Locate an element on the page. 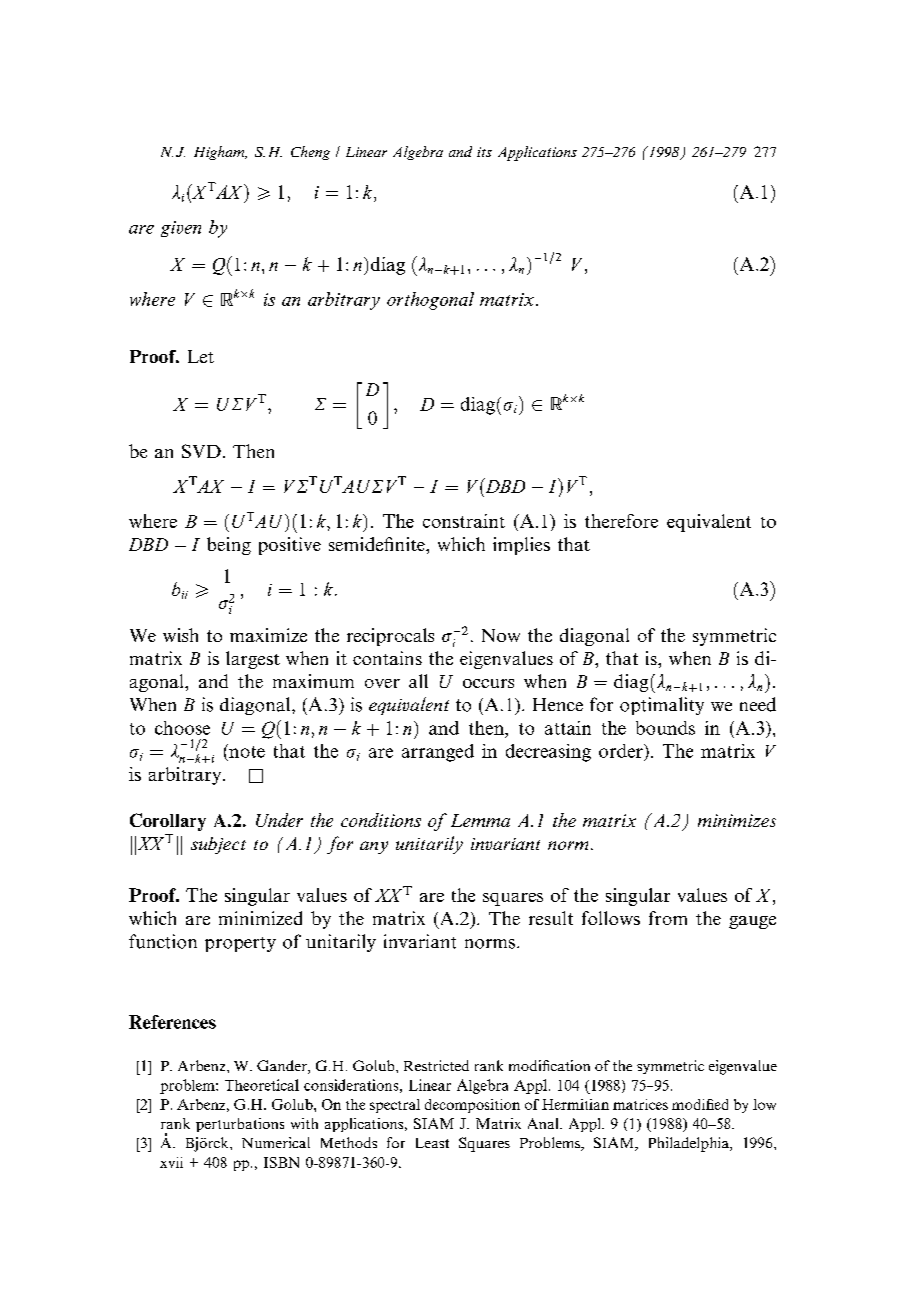 Image resolution: width=906 pixels, height=1316 pixels. Least is located at coordinates (432, 1143).
